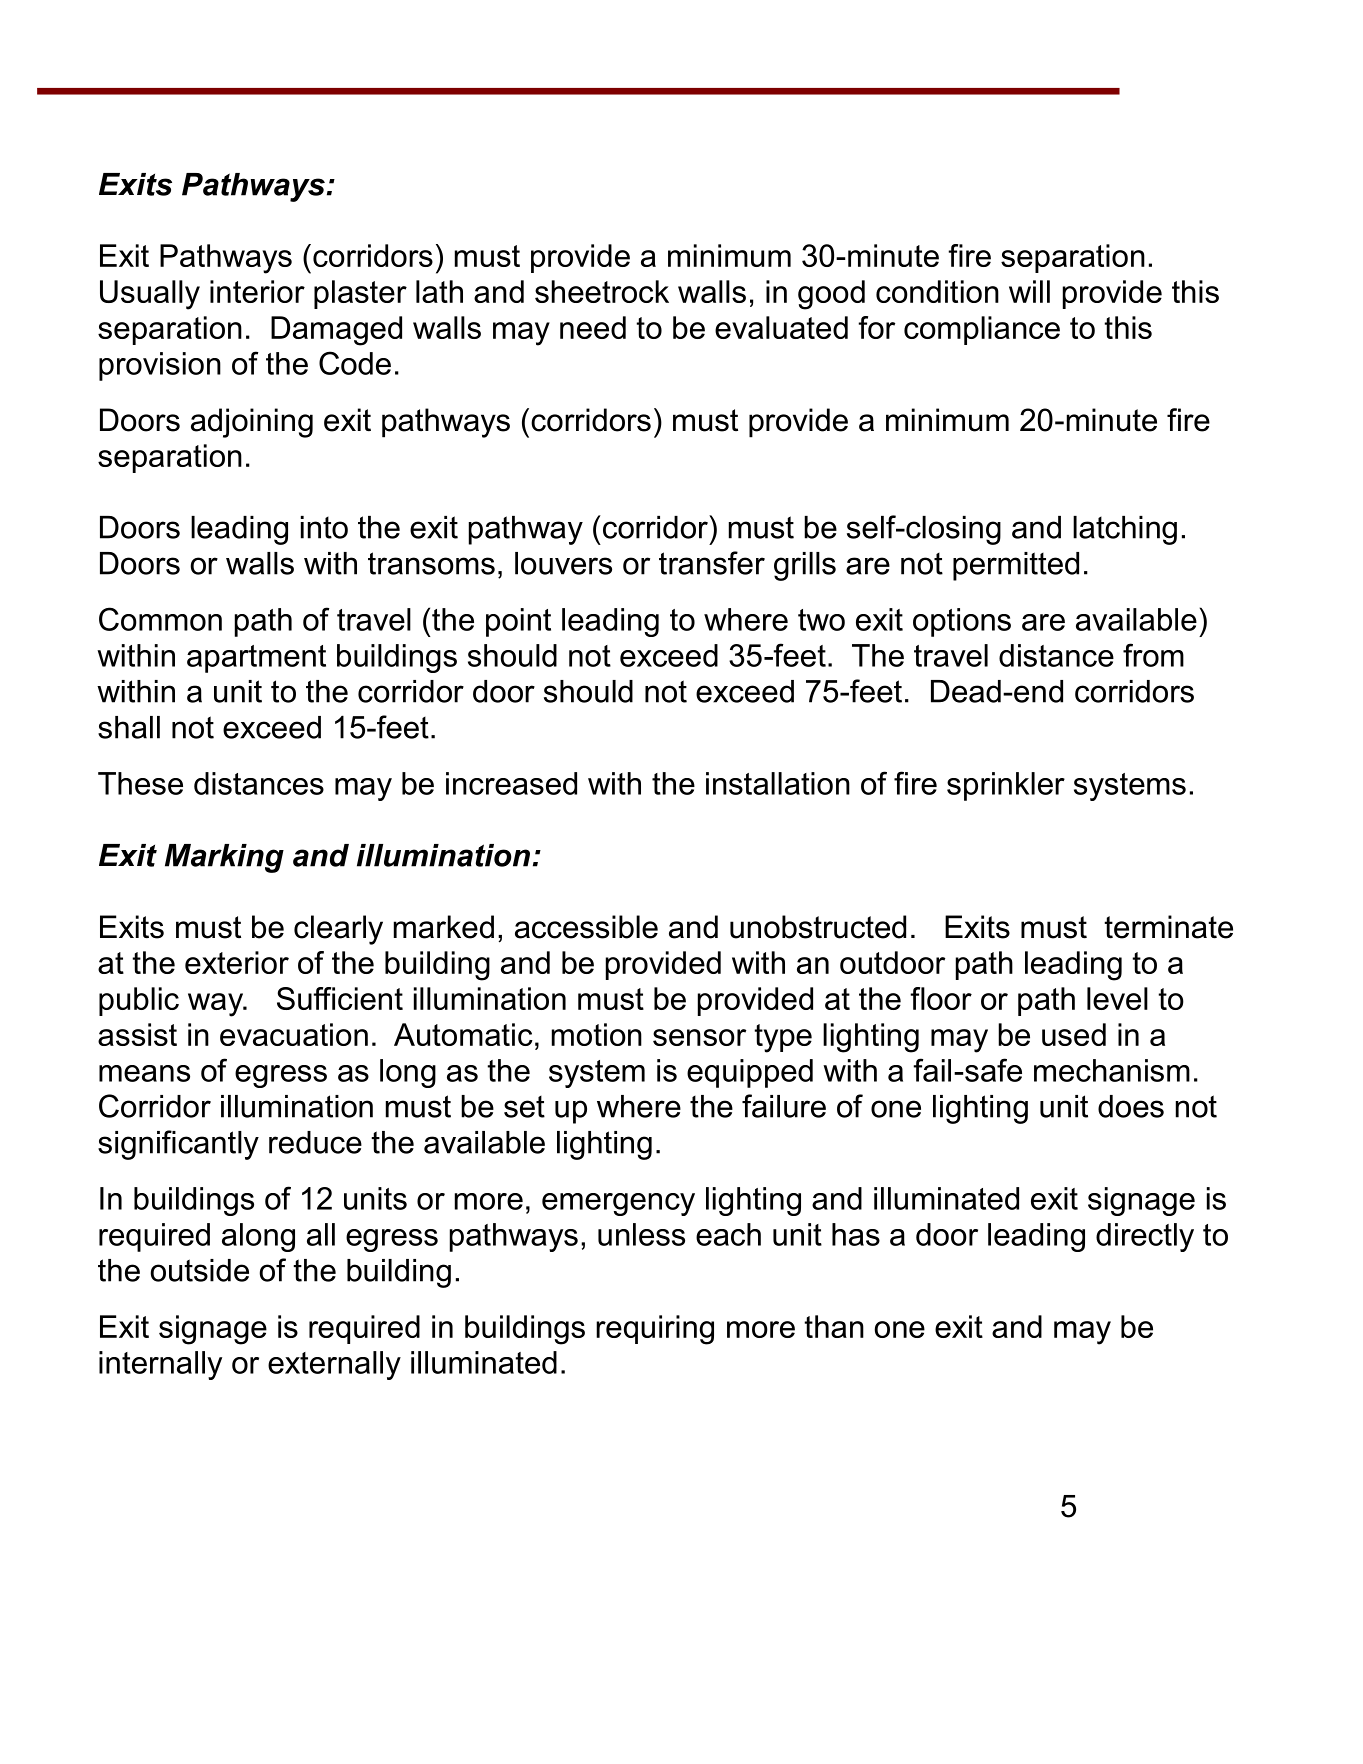 The width and height of the screenshot is (1363, 1764). What do you see at coordinates (524, 1107) in the screenshot?
I see `set` at bounding box center [524, 1107].
